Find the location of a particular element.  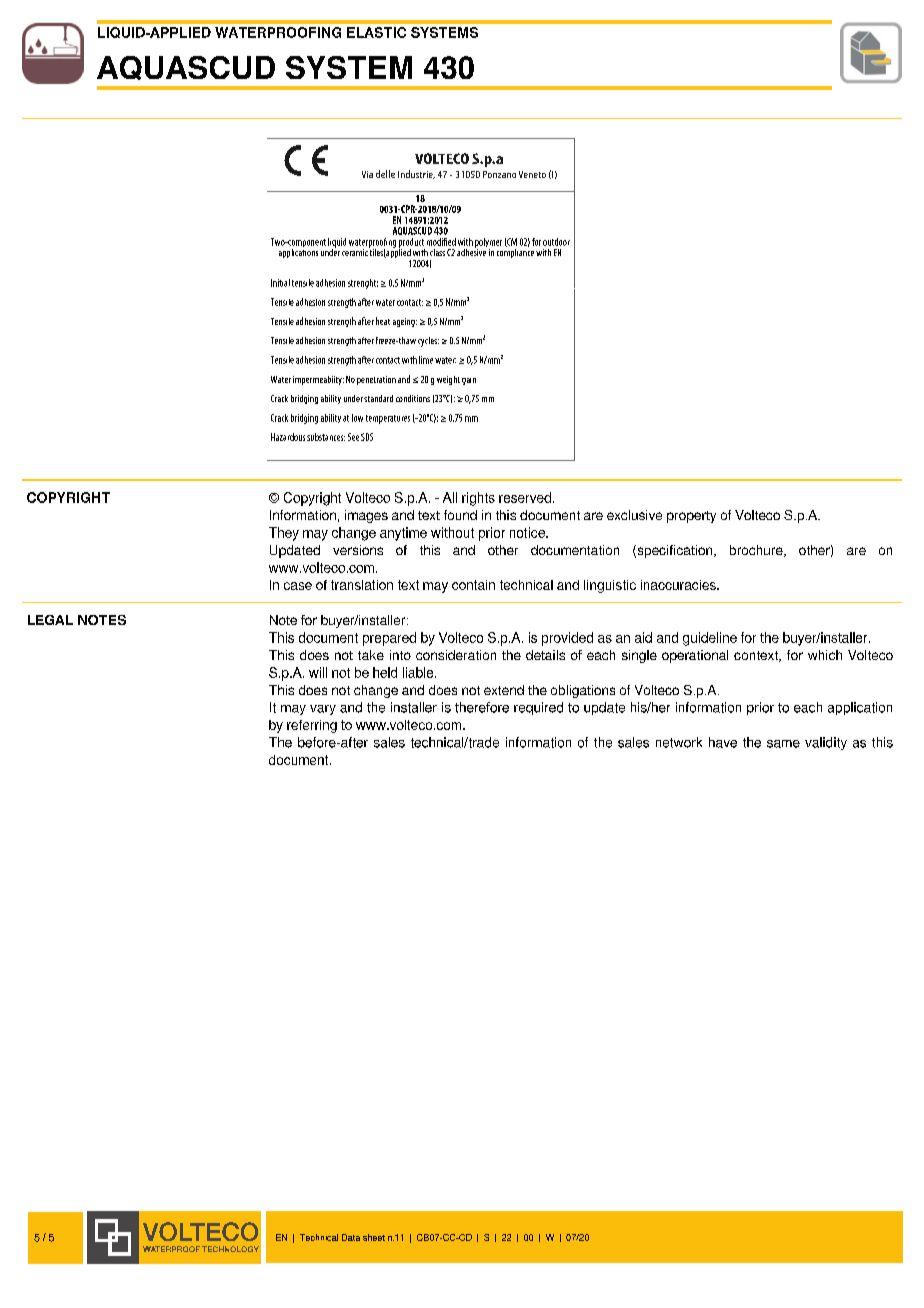

Data is located at coordinates (351, 1237).
